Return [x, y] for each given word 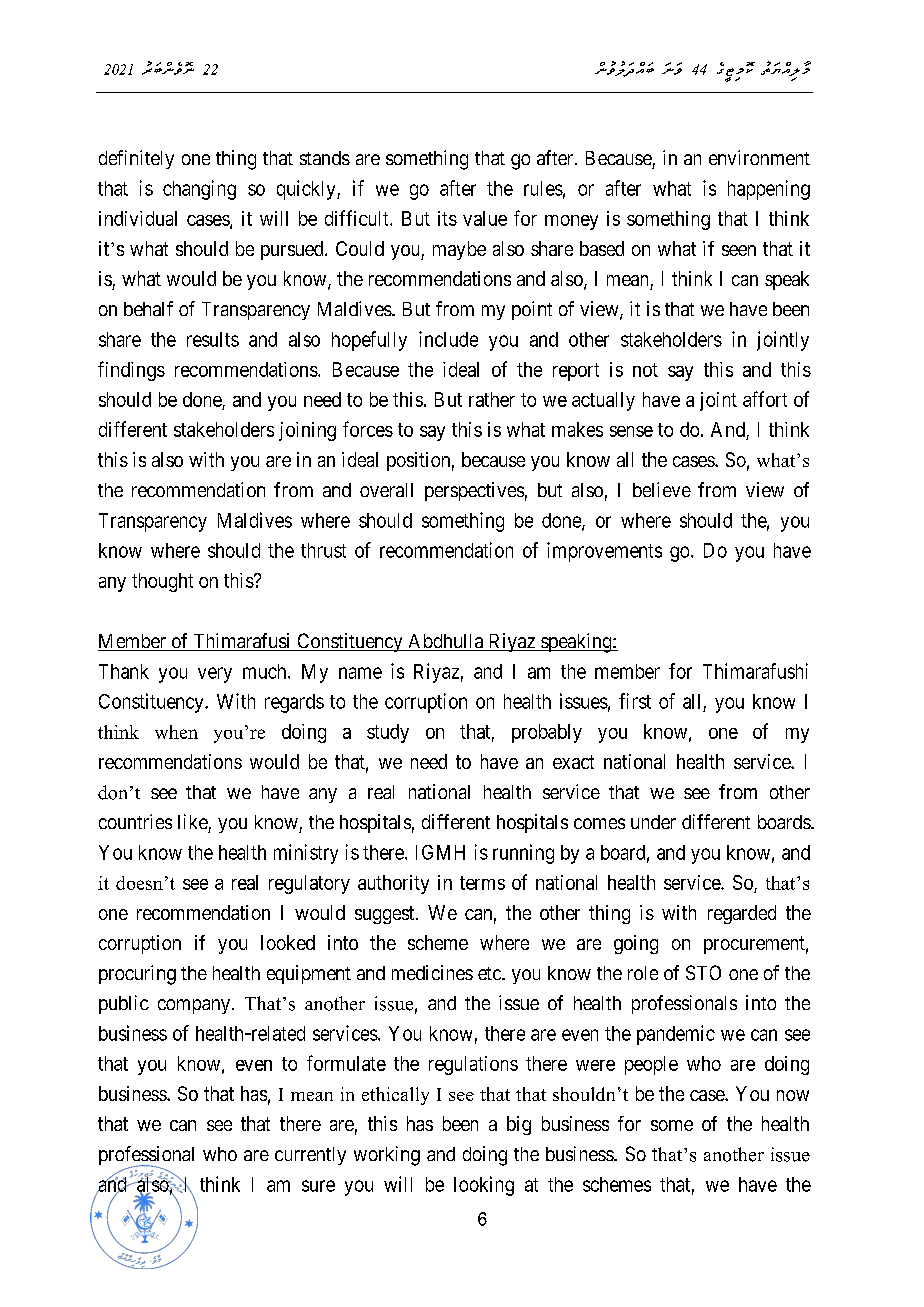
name [360, 673]
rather [492, 399]
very [215, 675]
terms [482, 883]
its [447, 218]
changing [199, 190]
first [635, 701]
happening [769, 190]
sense [631, 431]
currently [310, 1156]
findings [131, 371]
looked [288, 942]
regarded [742, 914]
